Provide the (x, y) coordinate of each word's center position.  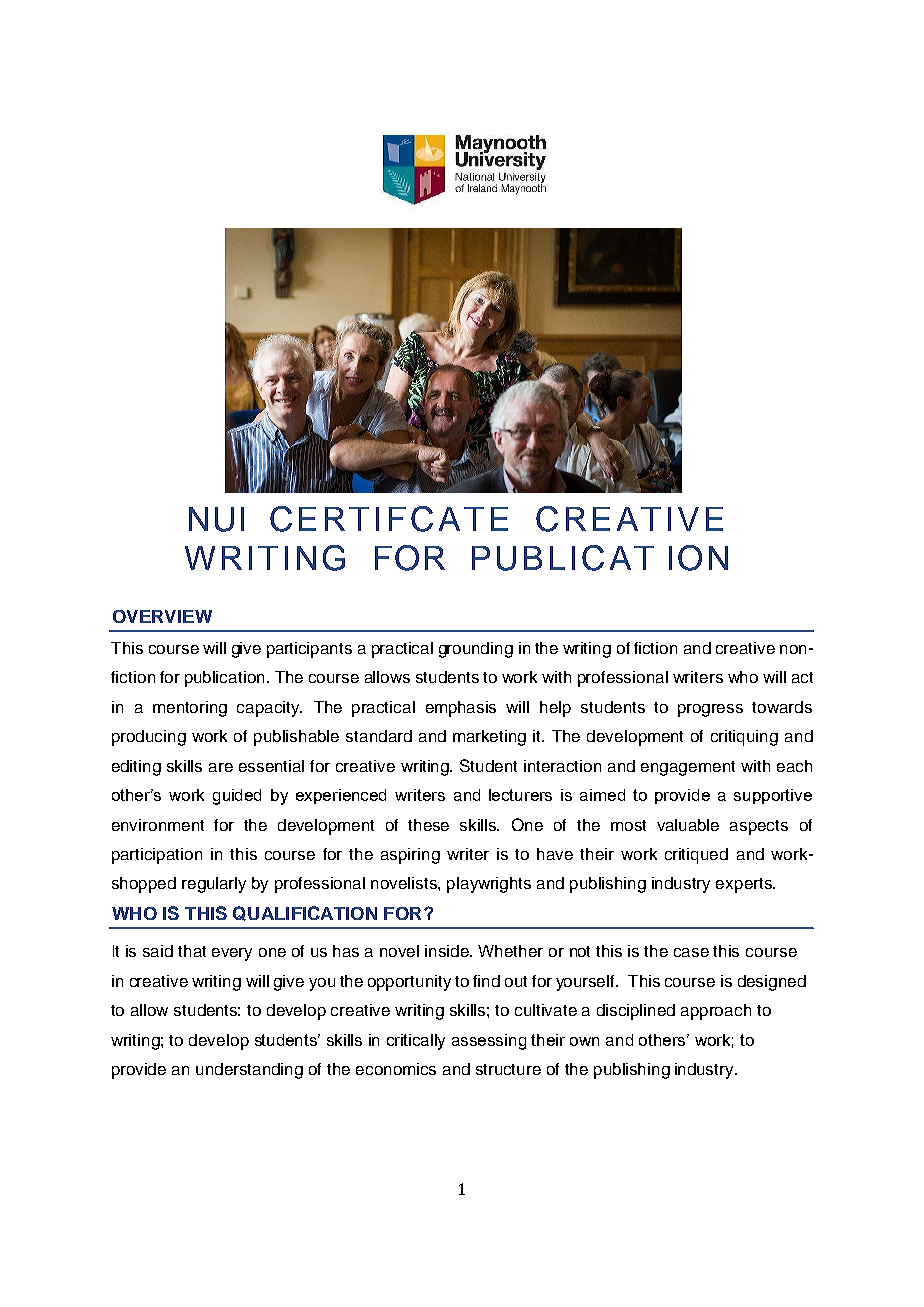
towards (782, 707)
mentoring (190, 709)
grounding (476, 650)
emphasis (461, 709)
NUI (216, 519)
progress (710, 710)
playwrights (489, 885)
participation (157, 856)
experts (745, 885)
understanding (249, 1071)
